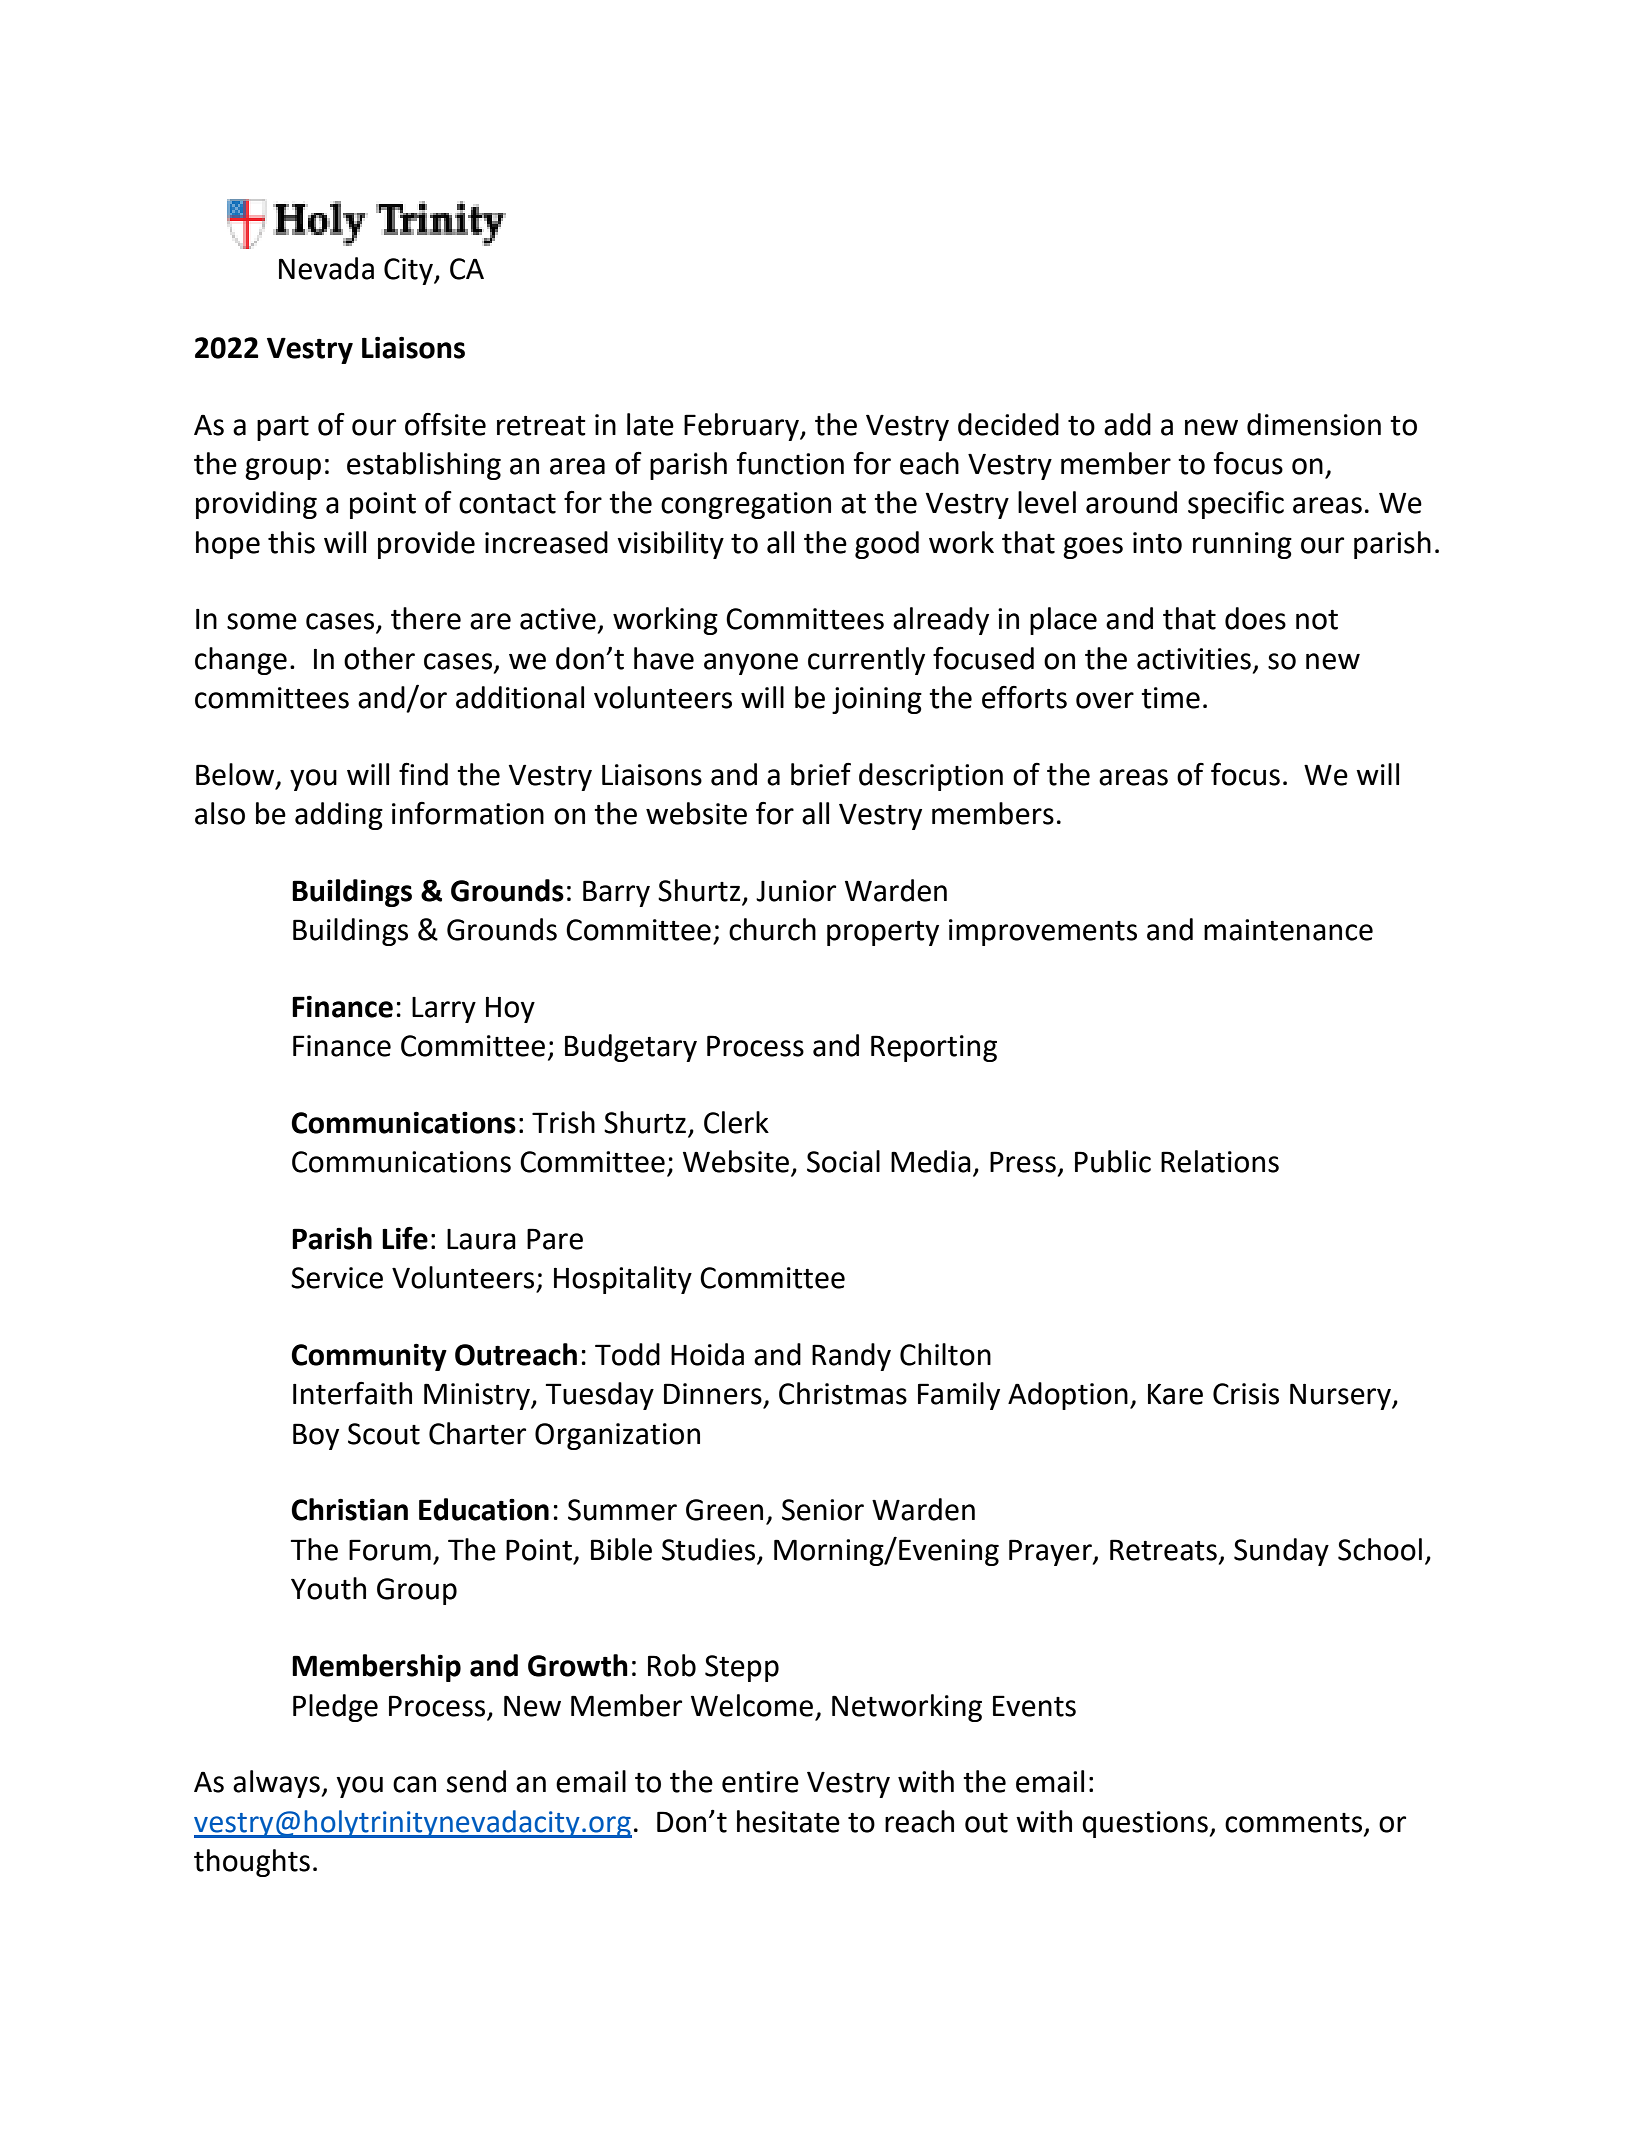 Image resolution: width=1647 pixels, height=2132 pixels. What do you see at coordinates (444, 1010) in the image?
I see `Larry` at bounding box center [444, 1010].
